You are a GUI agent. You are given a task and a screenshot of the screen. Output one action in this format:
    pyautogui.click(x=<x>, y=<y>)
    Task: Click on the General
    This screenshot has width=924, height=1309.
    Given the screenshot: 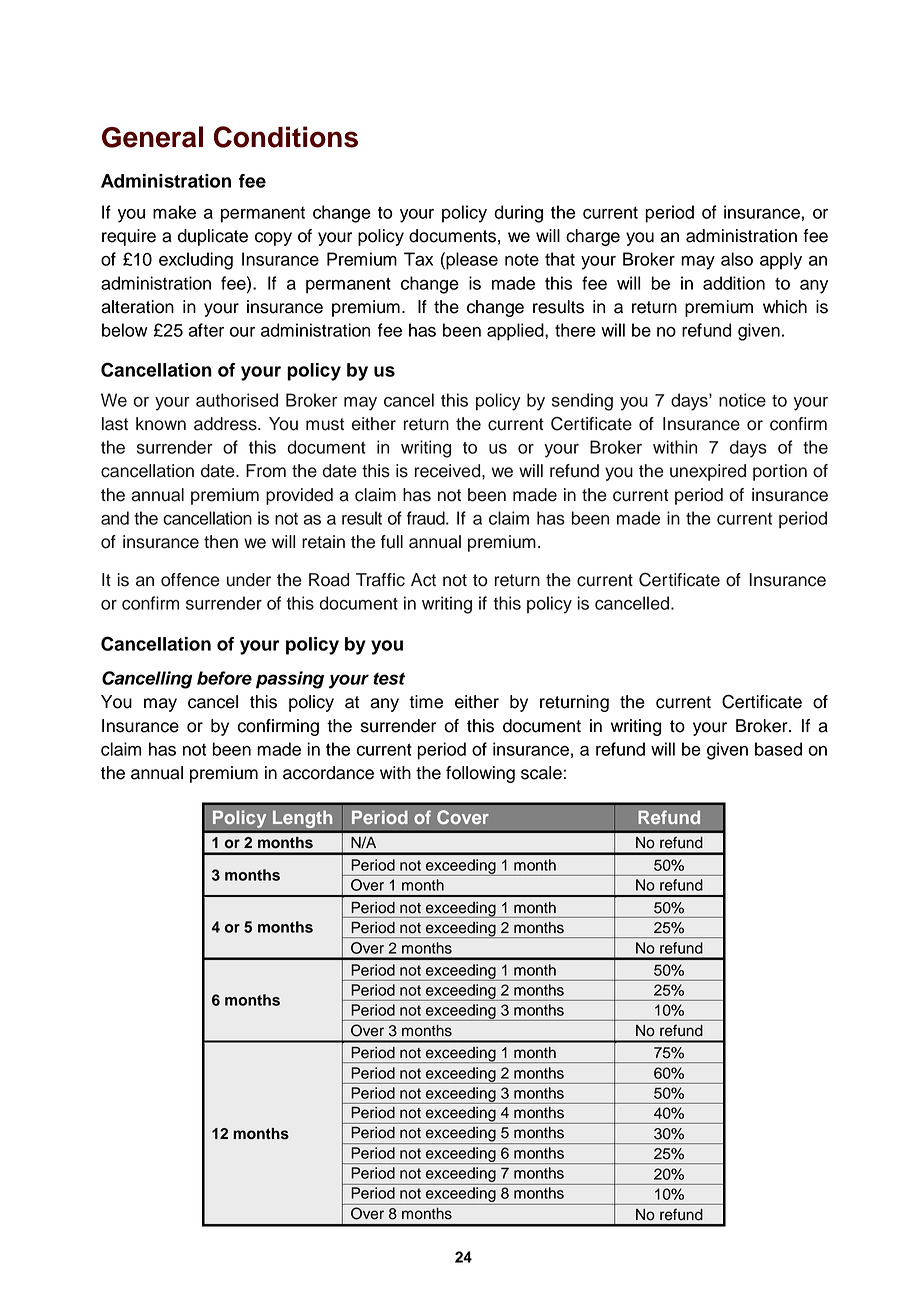 What is the action you would take?
    pyautogui.click(x=152, y=137)
